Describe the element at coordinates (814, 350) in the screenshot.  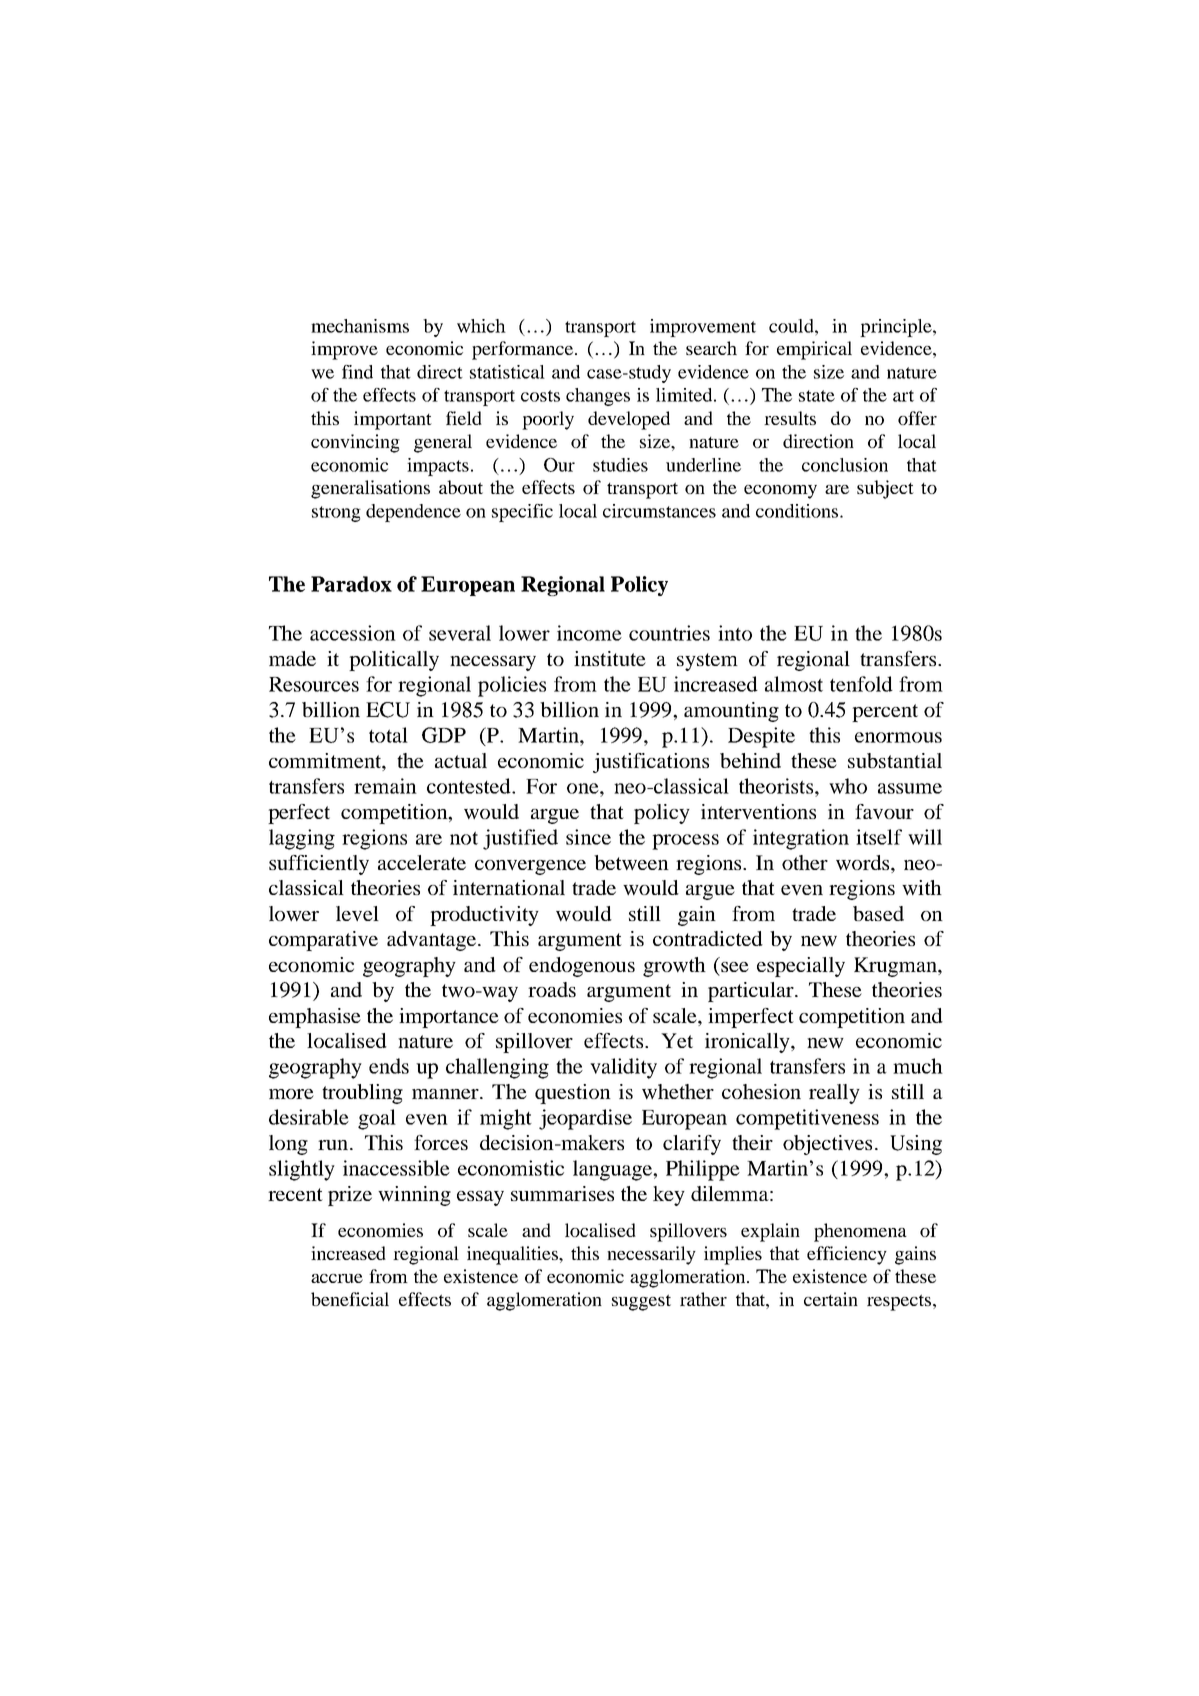
I see `empirical` at that location.
